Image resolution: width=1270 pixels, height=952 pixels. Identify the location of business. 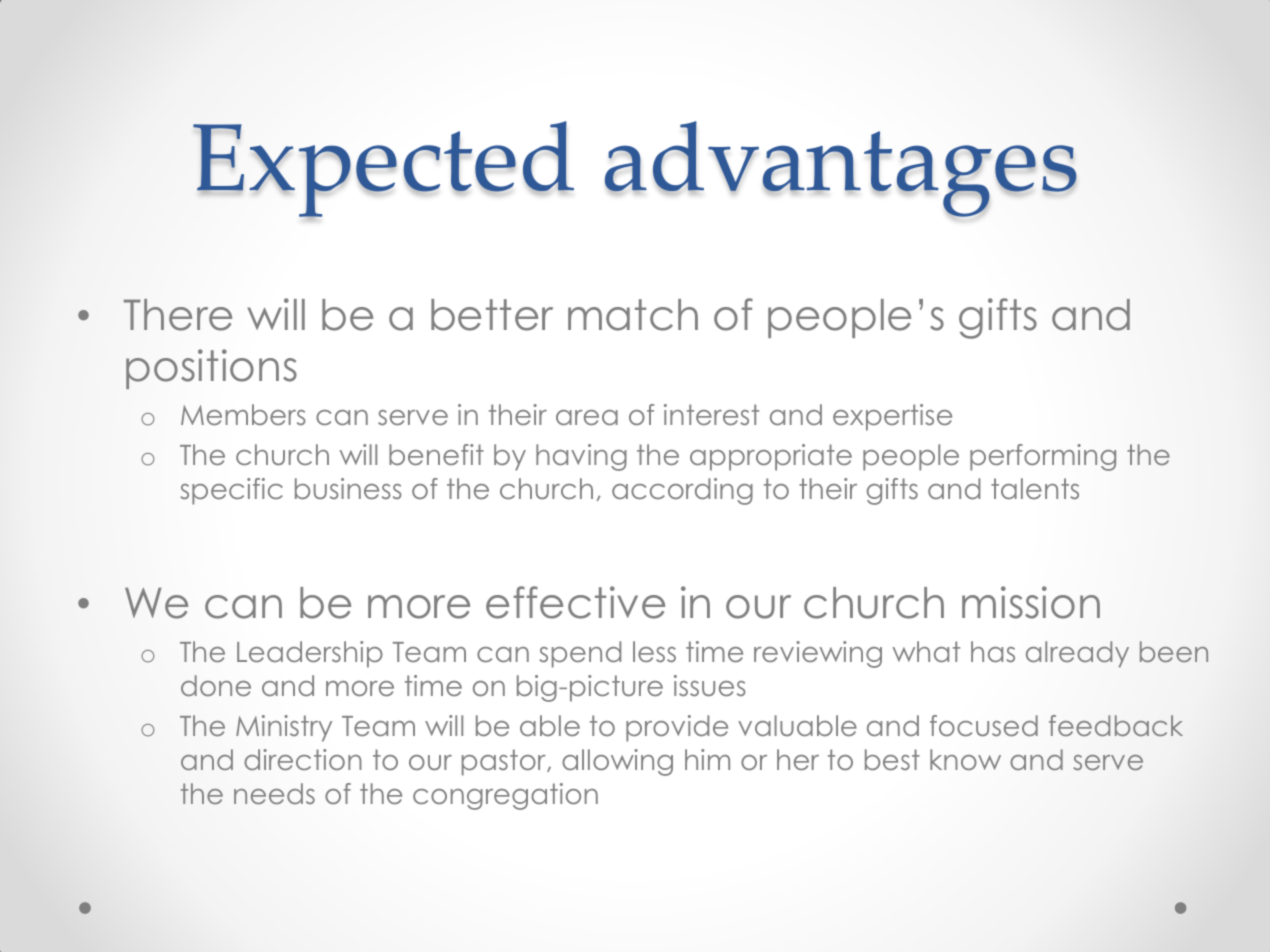
(348, 488).
